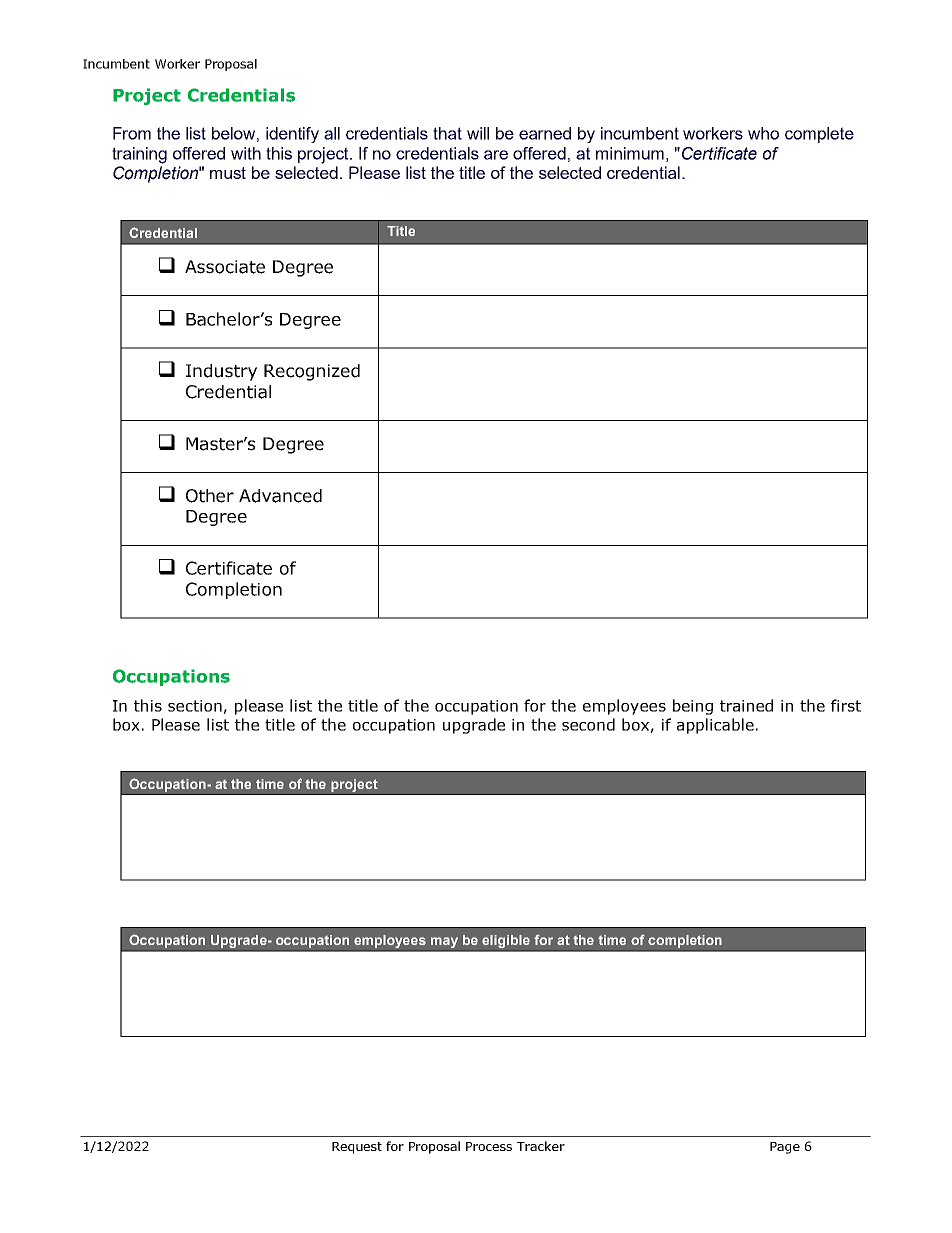 The image size is (952, 1233). Describe the element at coordinates (280, 496) in the page. I see `Advanced` at that location.
